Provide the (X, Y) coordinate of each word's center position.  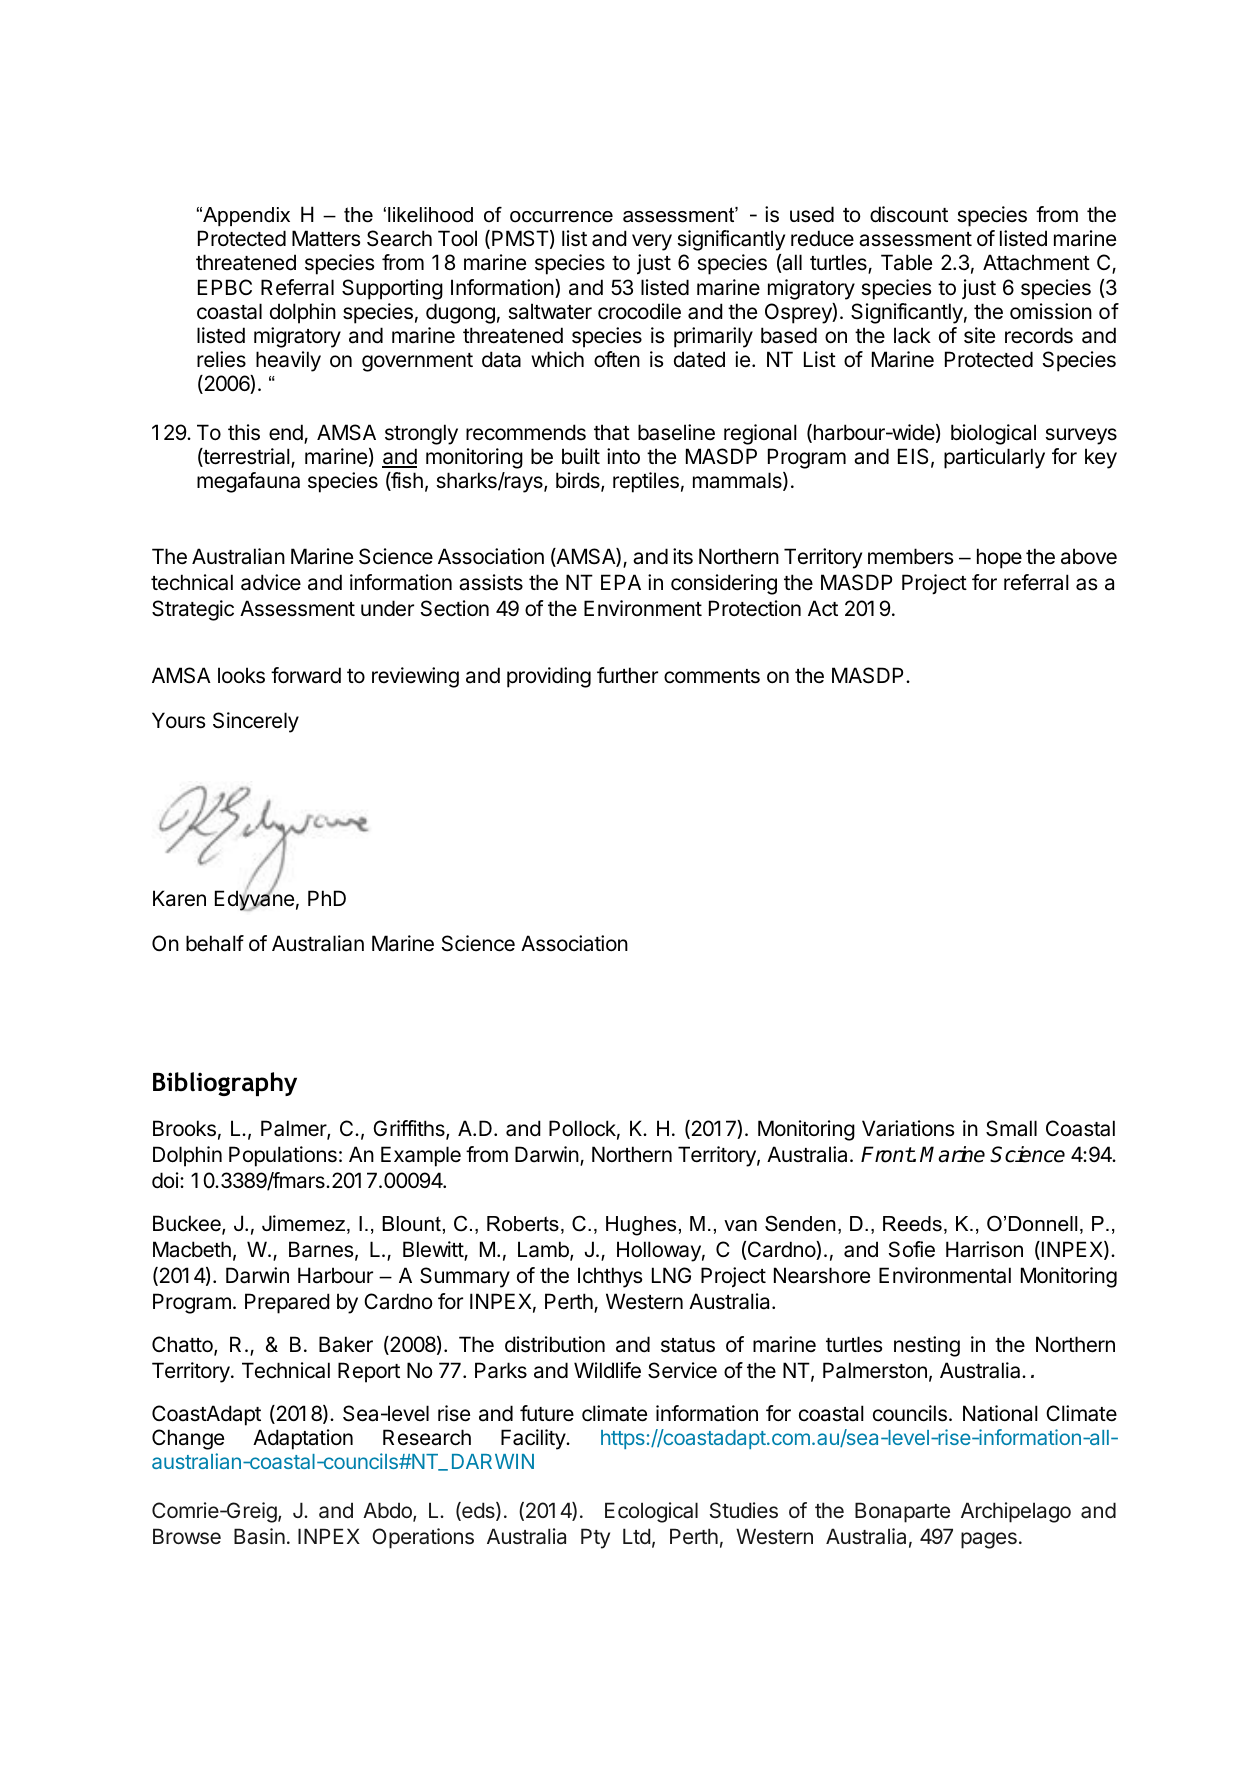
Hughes (641, 1226)
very (652, 242)
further (627, 675)
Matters (326, 238)
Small (1011, 1128)
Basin (259, 1536)
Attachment (1036, 262)
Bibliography (225, 1084)
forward (306, 675)
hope (999, 558)
